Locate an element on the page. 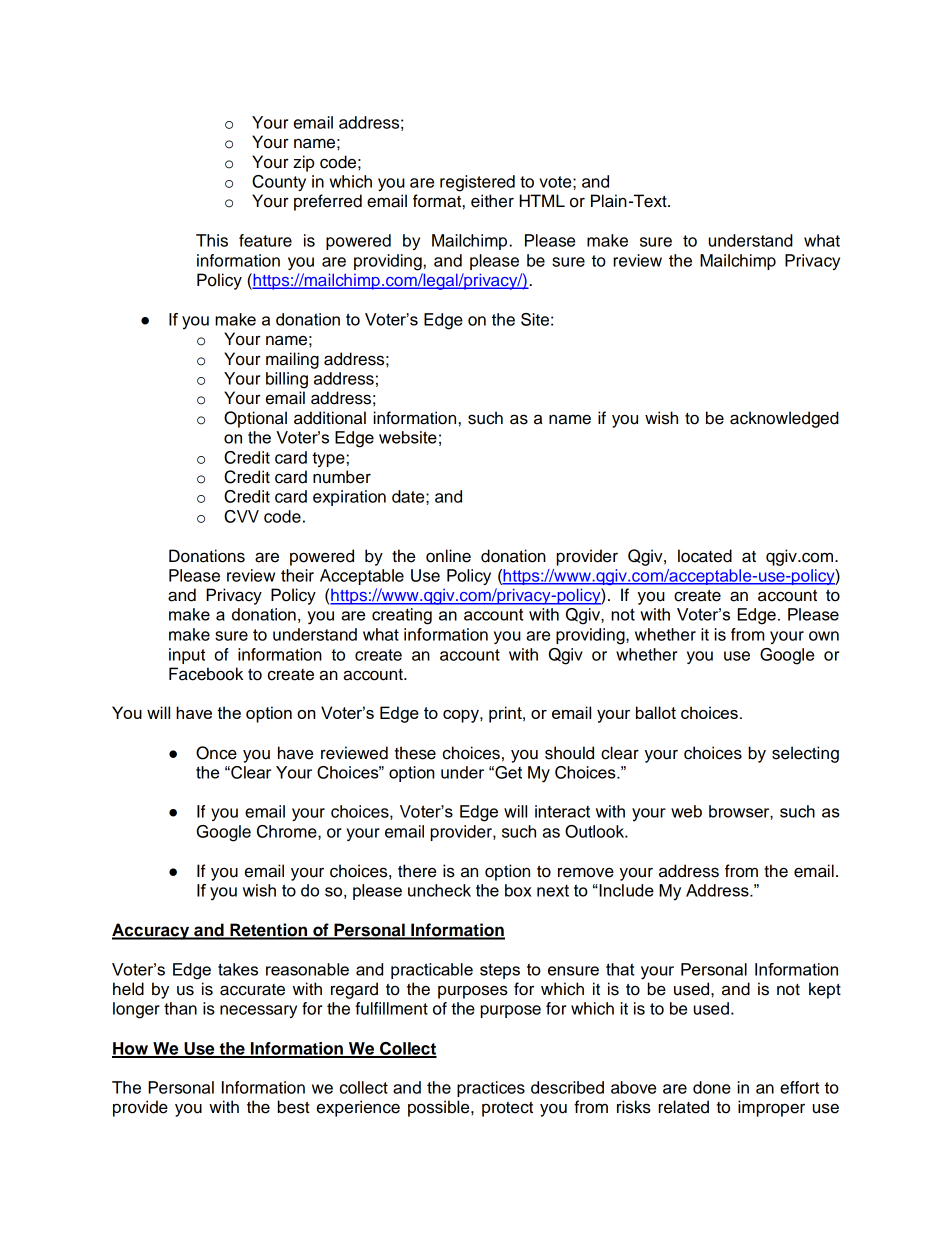 This image has height=1233, width=952. type is located at coordinates (328, 459).
